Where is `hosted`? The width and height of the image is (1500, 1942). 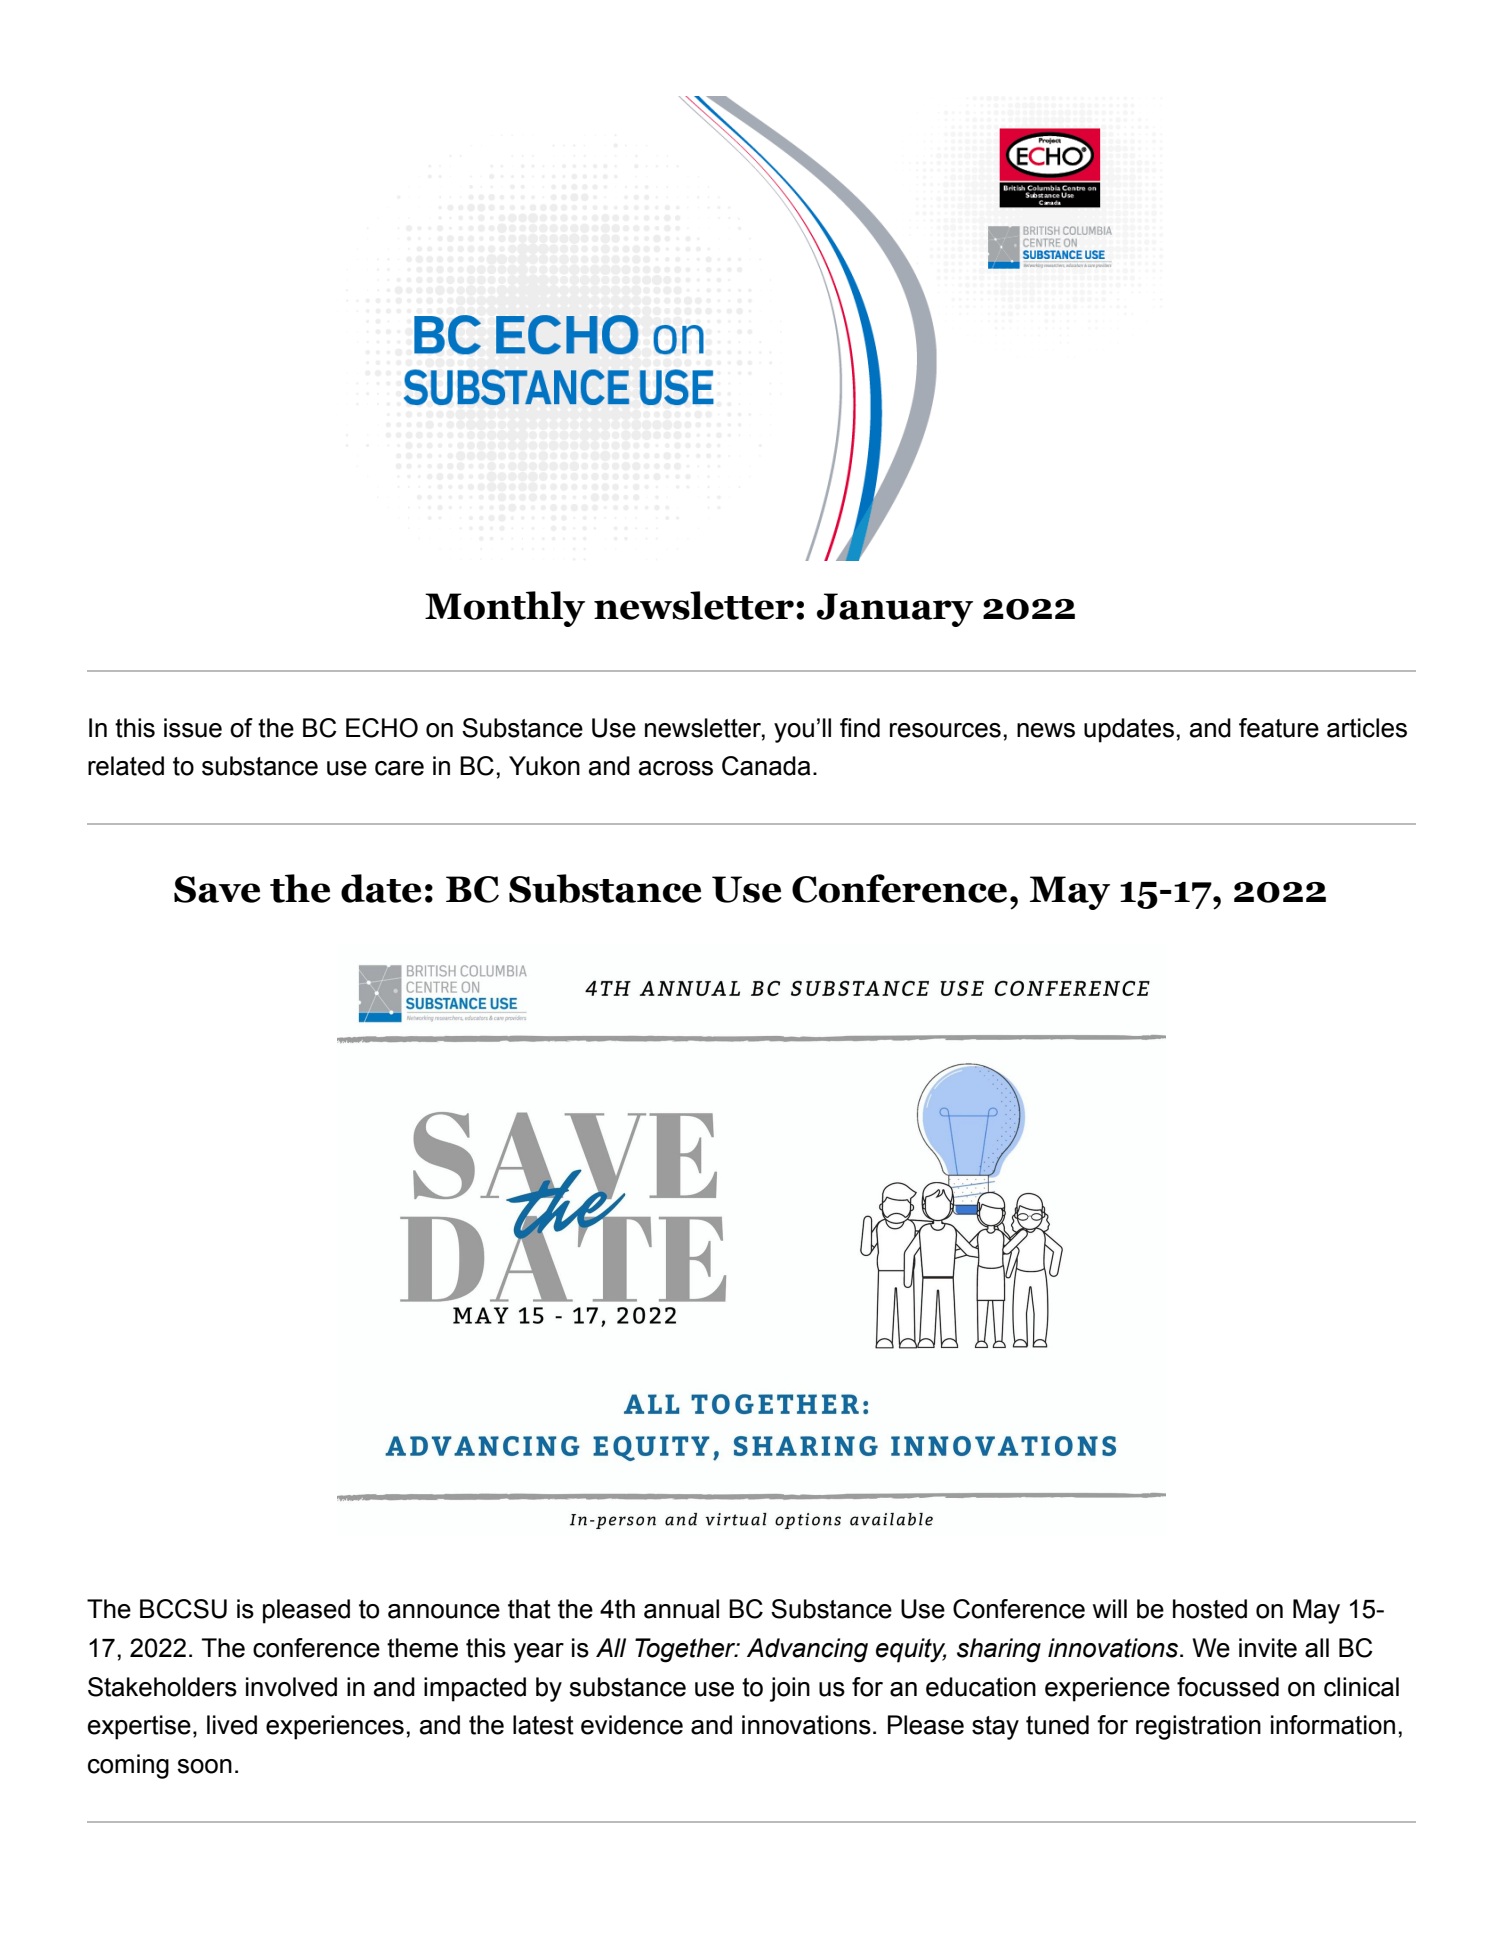 hosted is located at coordinates (1210, 1609).
